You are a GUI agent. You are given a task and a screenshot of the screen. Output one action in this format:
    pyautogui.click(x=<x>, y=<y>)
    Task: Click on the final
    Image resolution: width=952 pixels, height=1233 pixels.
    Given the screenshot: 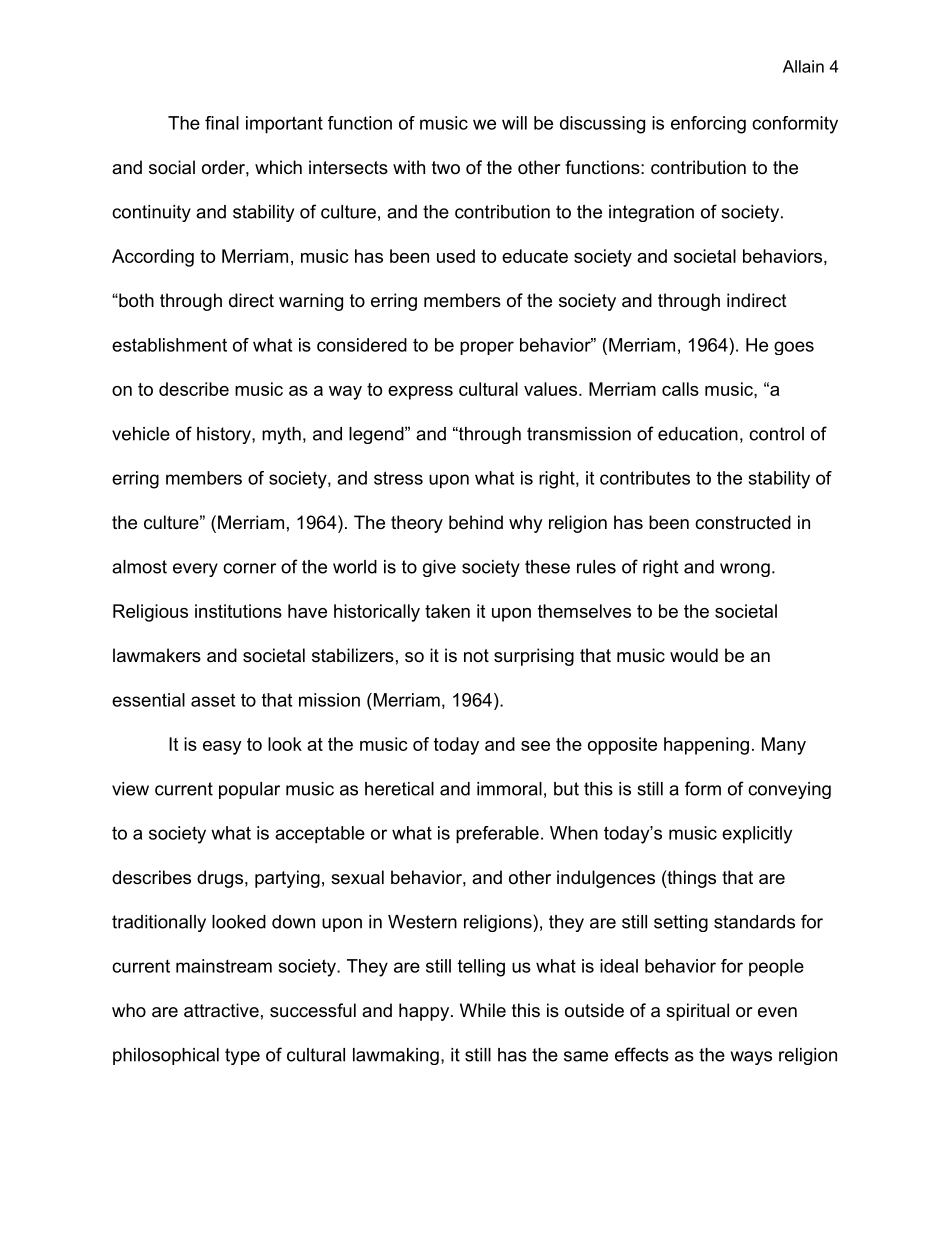 What is the action you would take?
    pyautogui.click(x=222, y=123)
